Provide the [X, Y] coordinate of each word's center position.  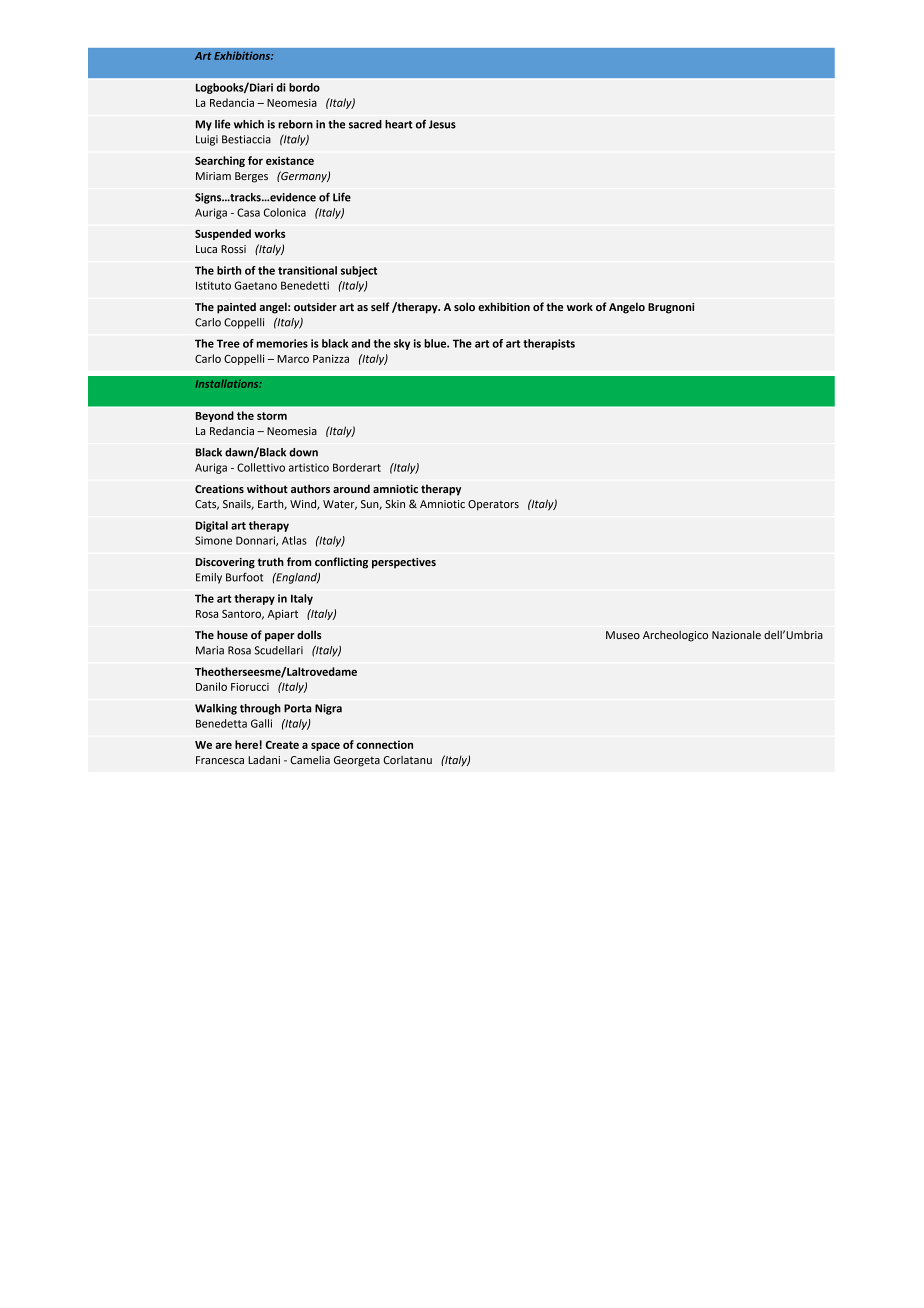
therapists [549, 344]
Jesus [442, 124]
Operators [493, 505]
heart [399, 124]
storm [272, 416]
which [249, 124]
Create [282, 745]
